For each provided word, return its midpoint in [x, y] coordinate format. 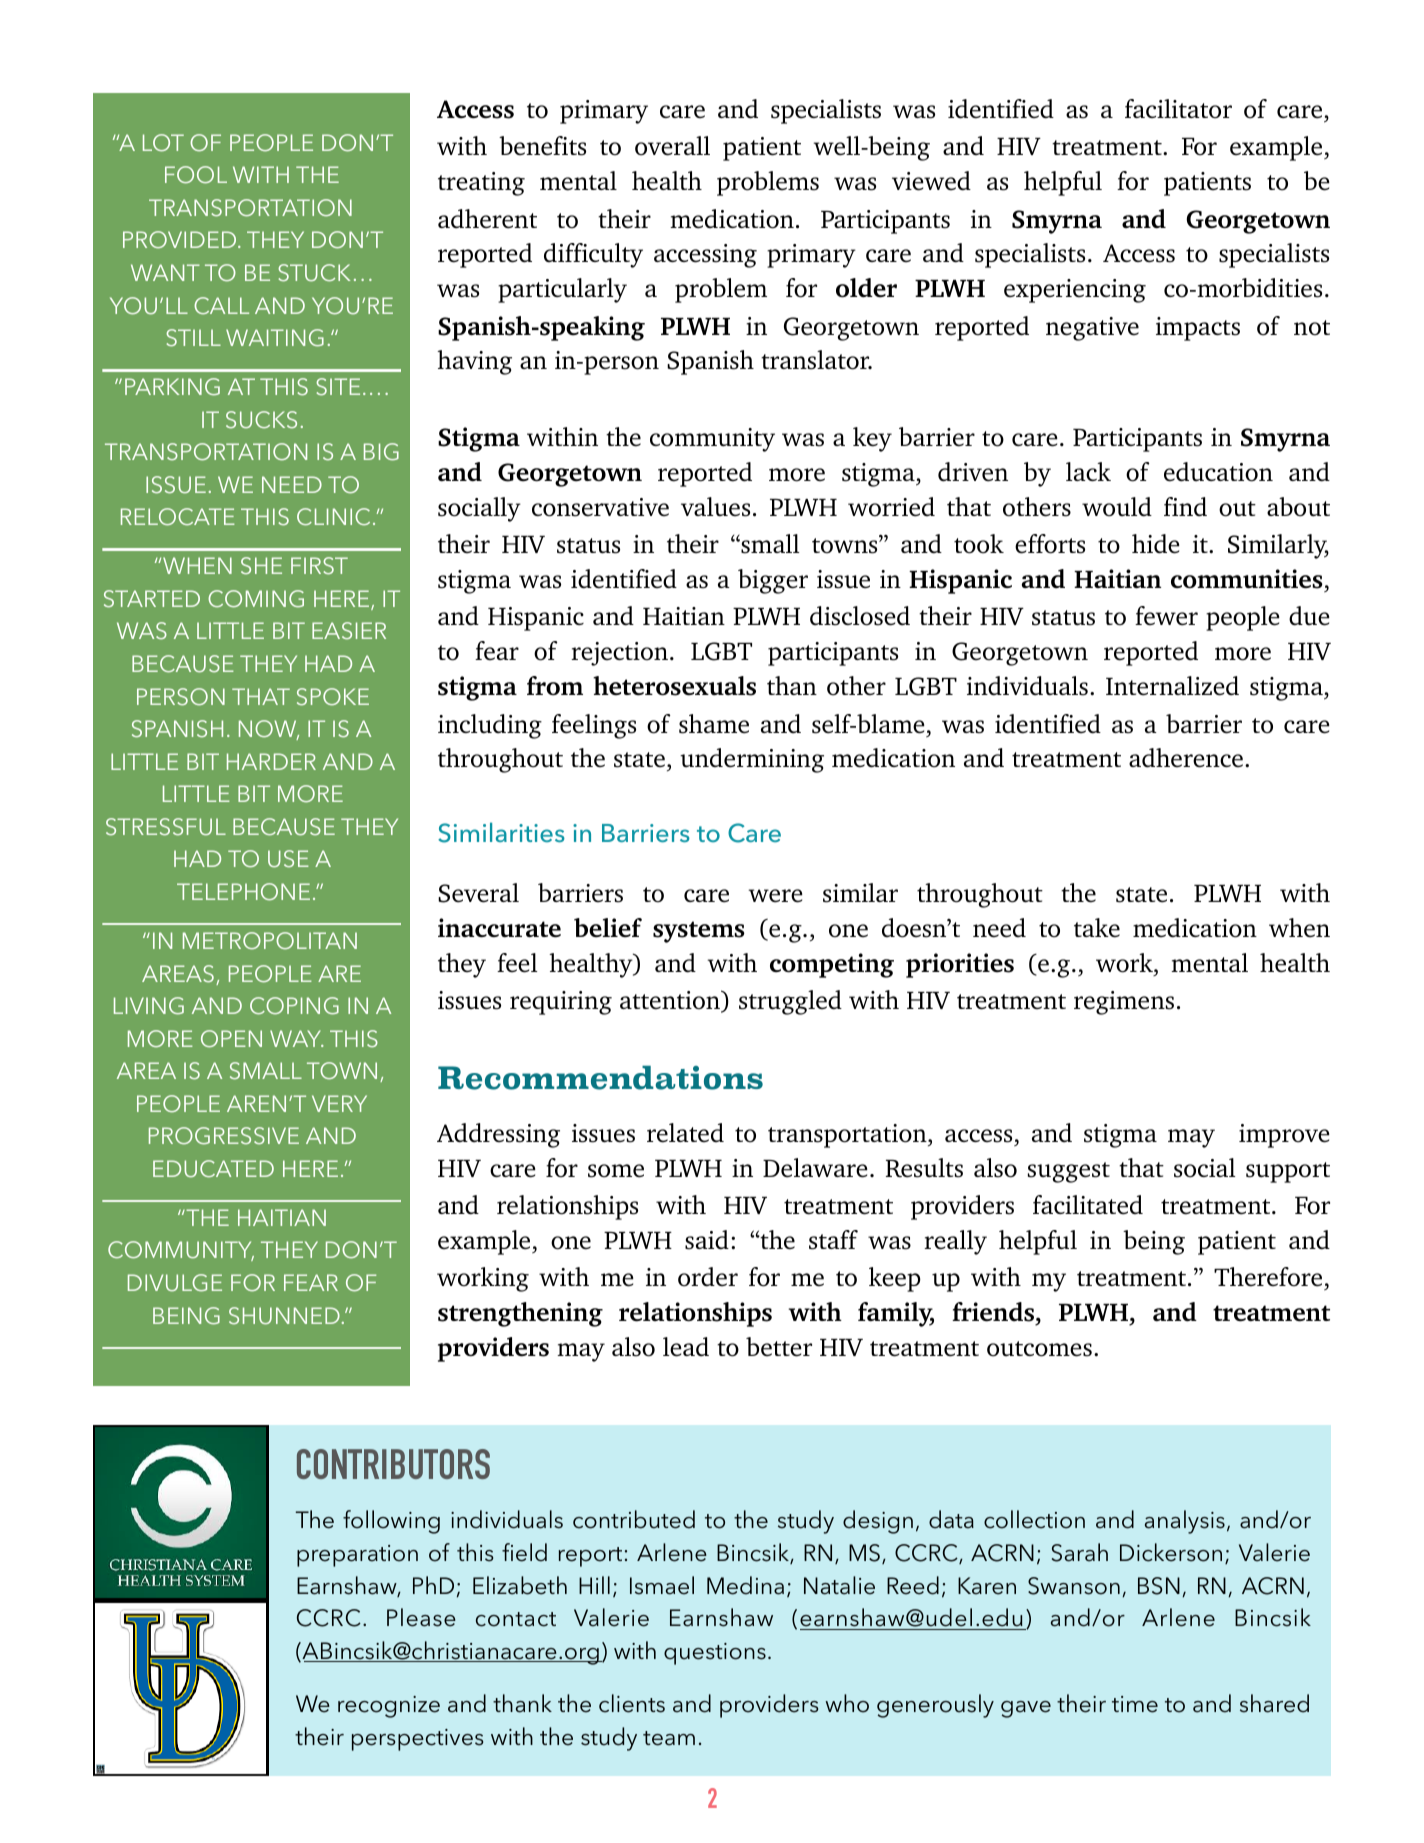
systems [699, 932]
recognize [389, 1707]
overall [672, 146]
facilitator [1178, 109]
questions [715, 1654]
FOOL [196, 175]
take [1097, 928]
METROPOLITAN [270, 940]
